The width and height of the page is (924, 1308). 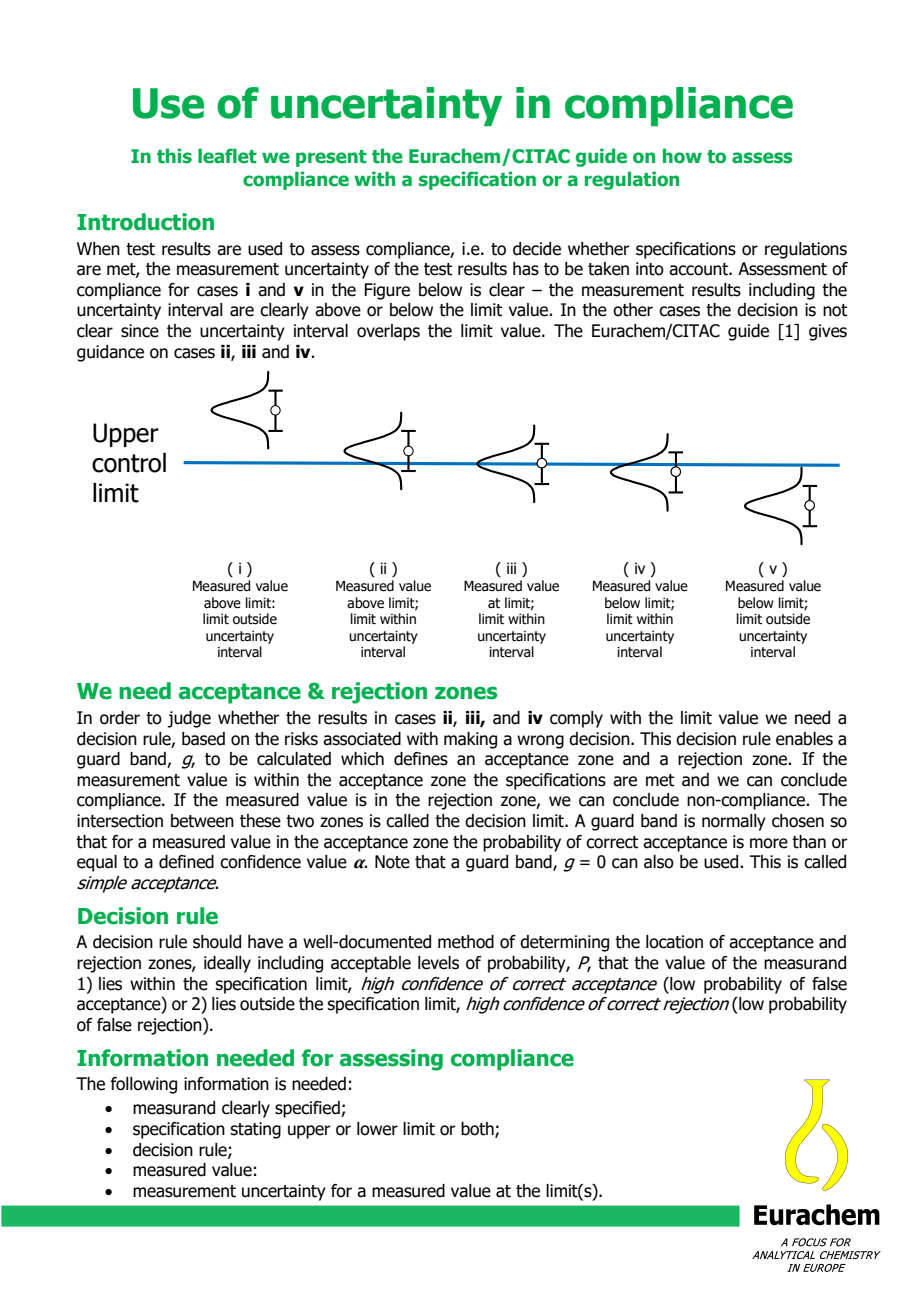 What do you see at coordinates (145, 222) in the page?
I see `Introduction` at bounding box center [145, 222].
